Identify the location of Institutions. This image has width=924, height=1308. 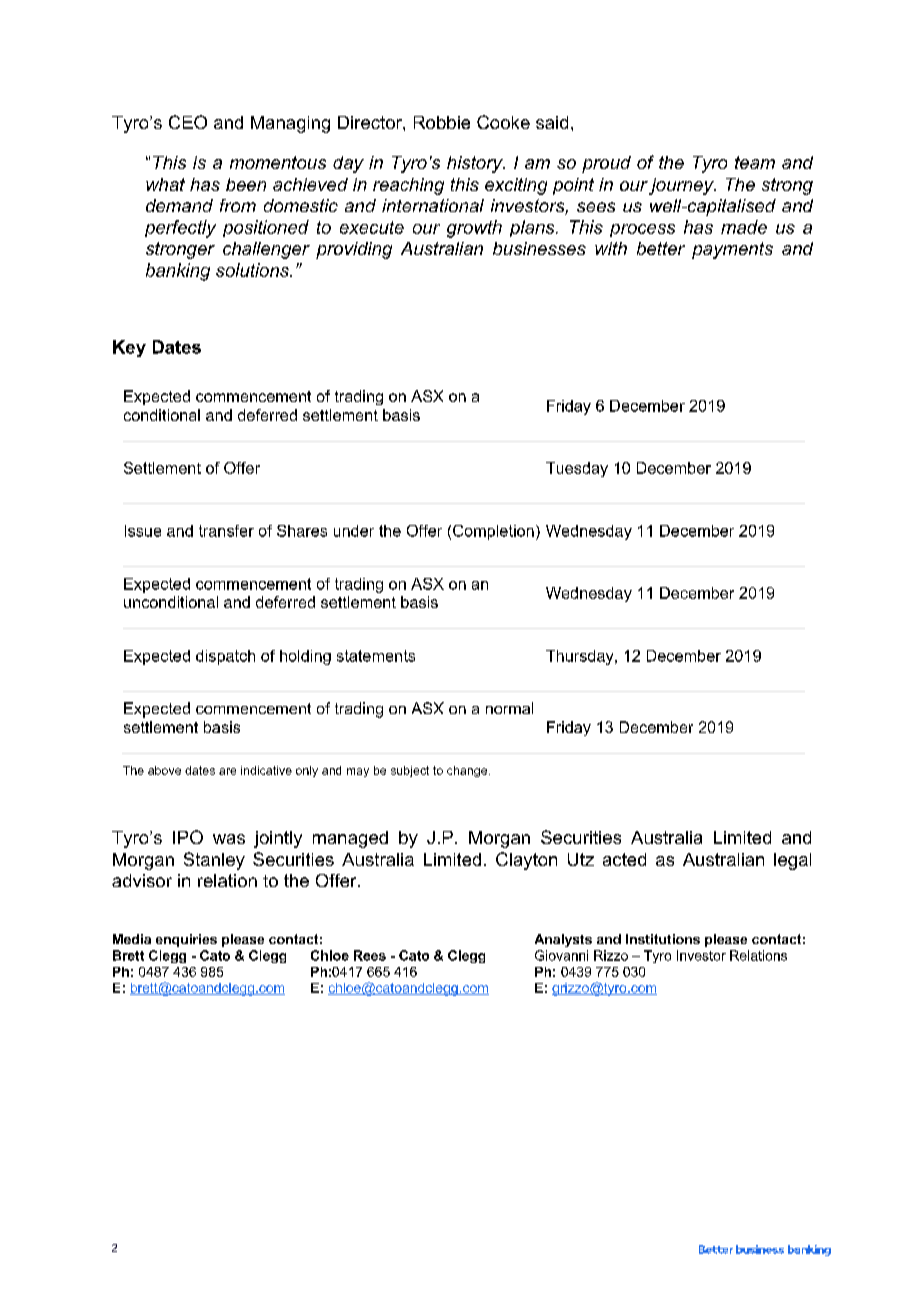
(663, 939).
